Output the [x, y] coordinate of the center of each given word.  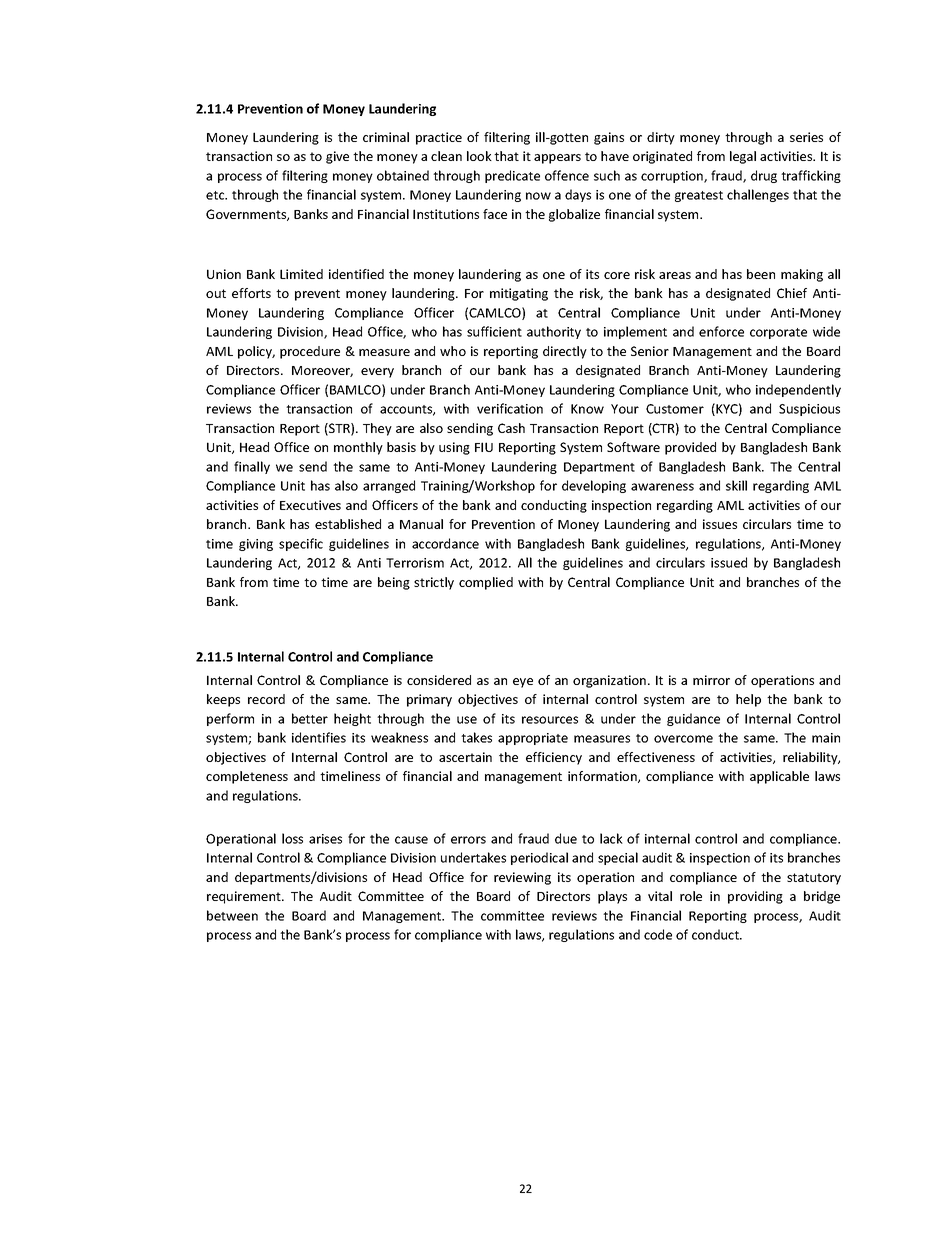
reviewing [522, 878]
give [337, 157]
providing [755, 897]
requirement [245, 897]
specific [301, 544]
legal [743, 157]
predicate [512, 176]
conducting [554, 506]
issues [720, 524]
